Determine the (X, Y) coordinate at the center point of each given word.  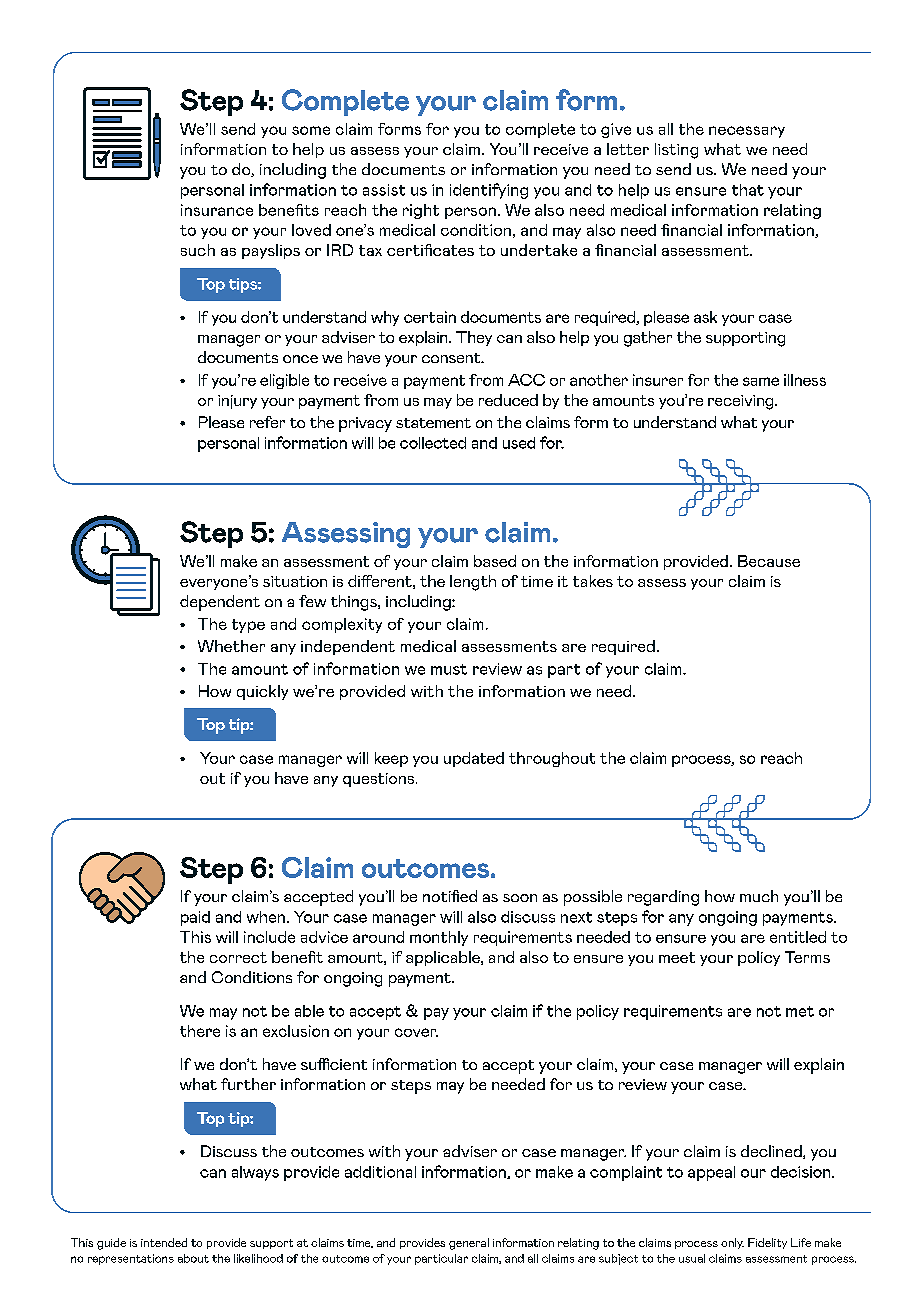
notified (450, 896)
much (759, 896)
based (495, 561)
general (469, 1244)
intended (164, 1242)
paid (195, 918)
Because (769, 561)
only (732, 1243)
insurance (217, 210)
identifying (489, 191)
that (748, 190)
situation (295, 581)
